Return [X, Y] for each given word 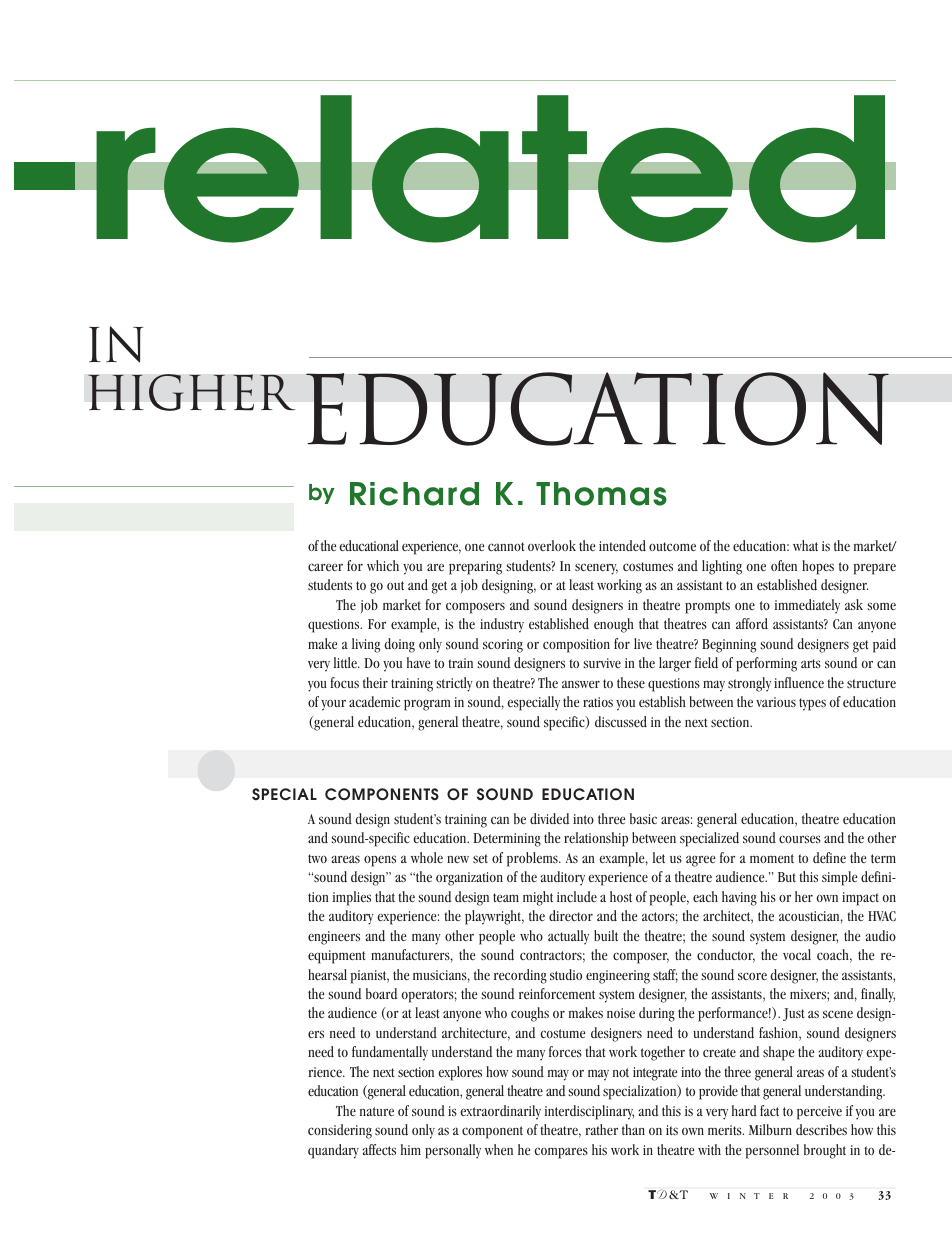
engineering [618, 977]
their [375, 682]
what [805, 545]
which [383, 565]
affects [379, 1149]
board [381, 993]
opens [380, 861]
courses [800, 839]
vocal [797, 954]
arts [811, 663]
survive [602, 663]
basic [643, 818]
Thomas [601, 494]
